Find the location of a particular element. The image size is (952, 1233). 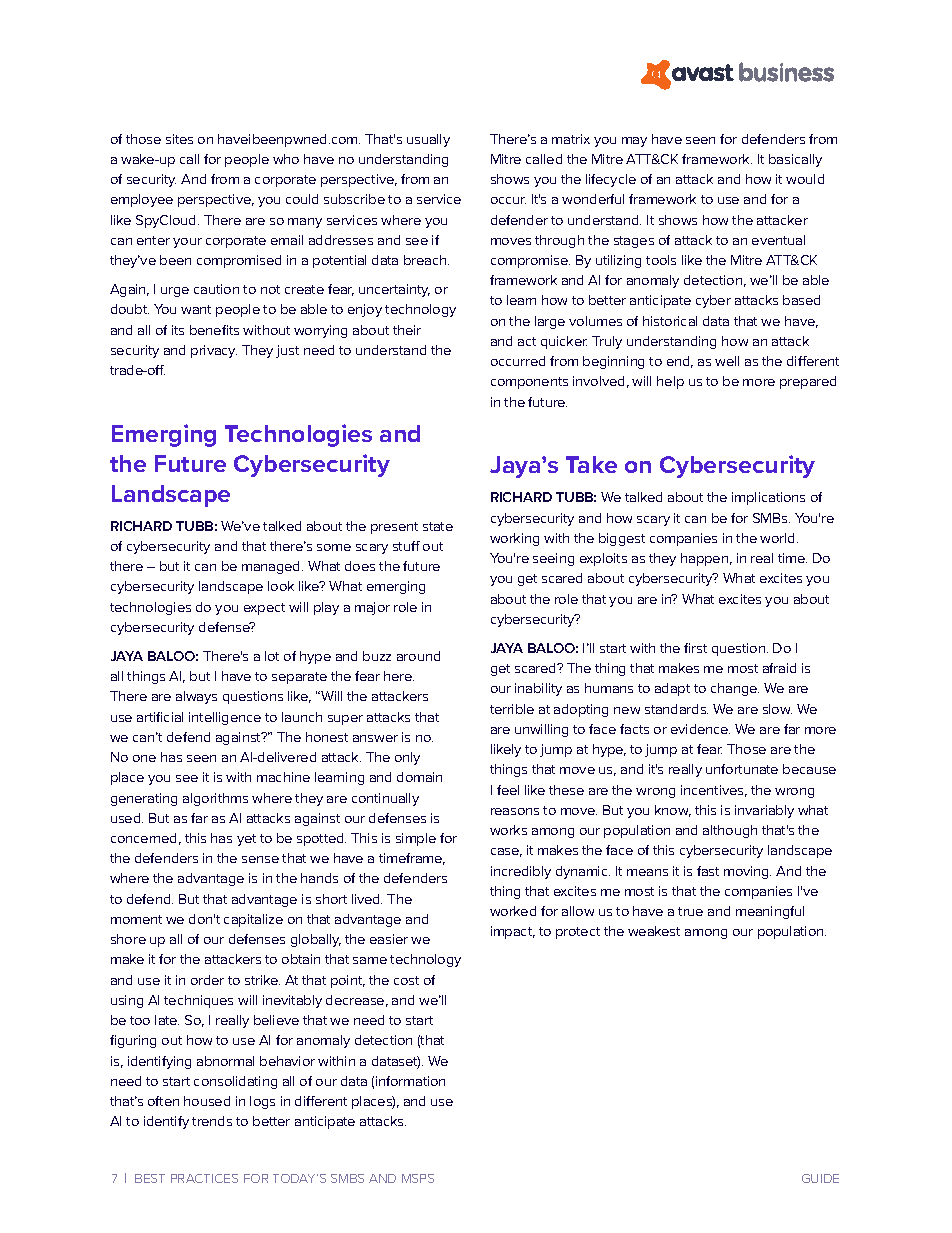

state is located at coordinates (438, 526).
